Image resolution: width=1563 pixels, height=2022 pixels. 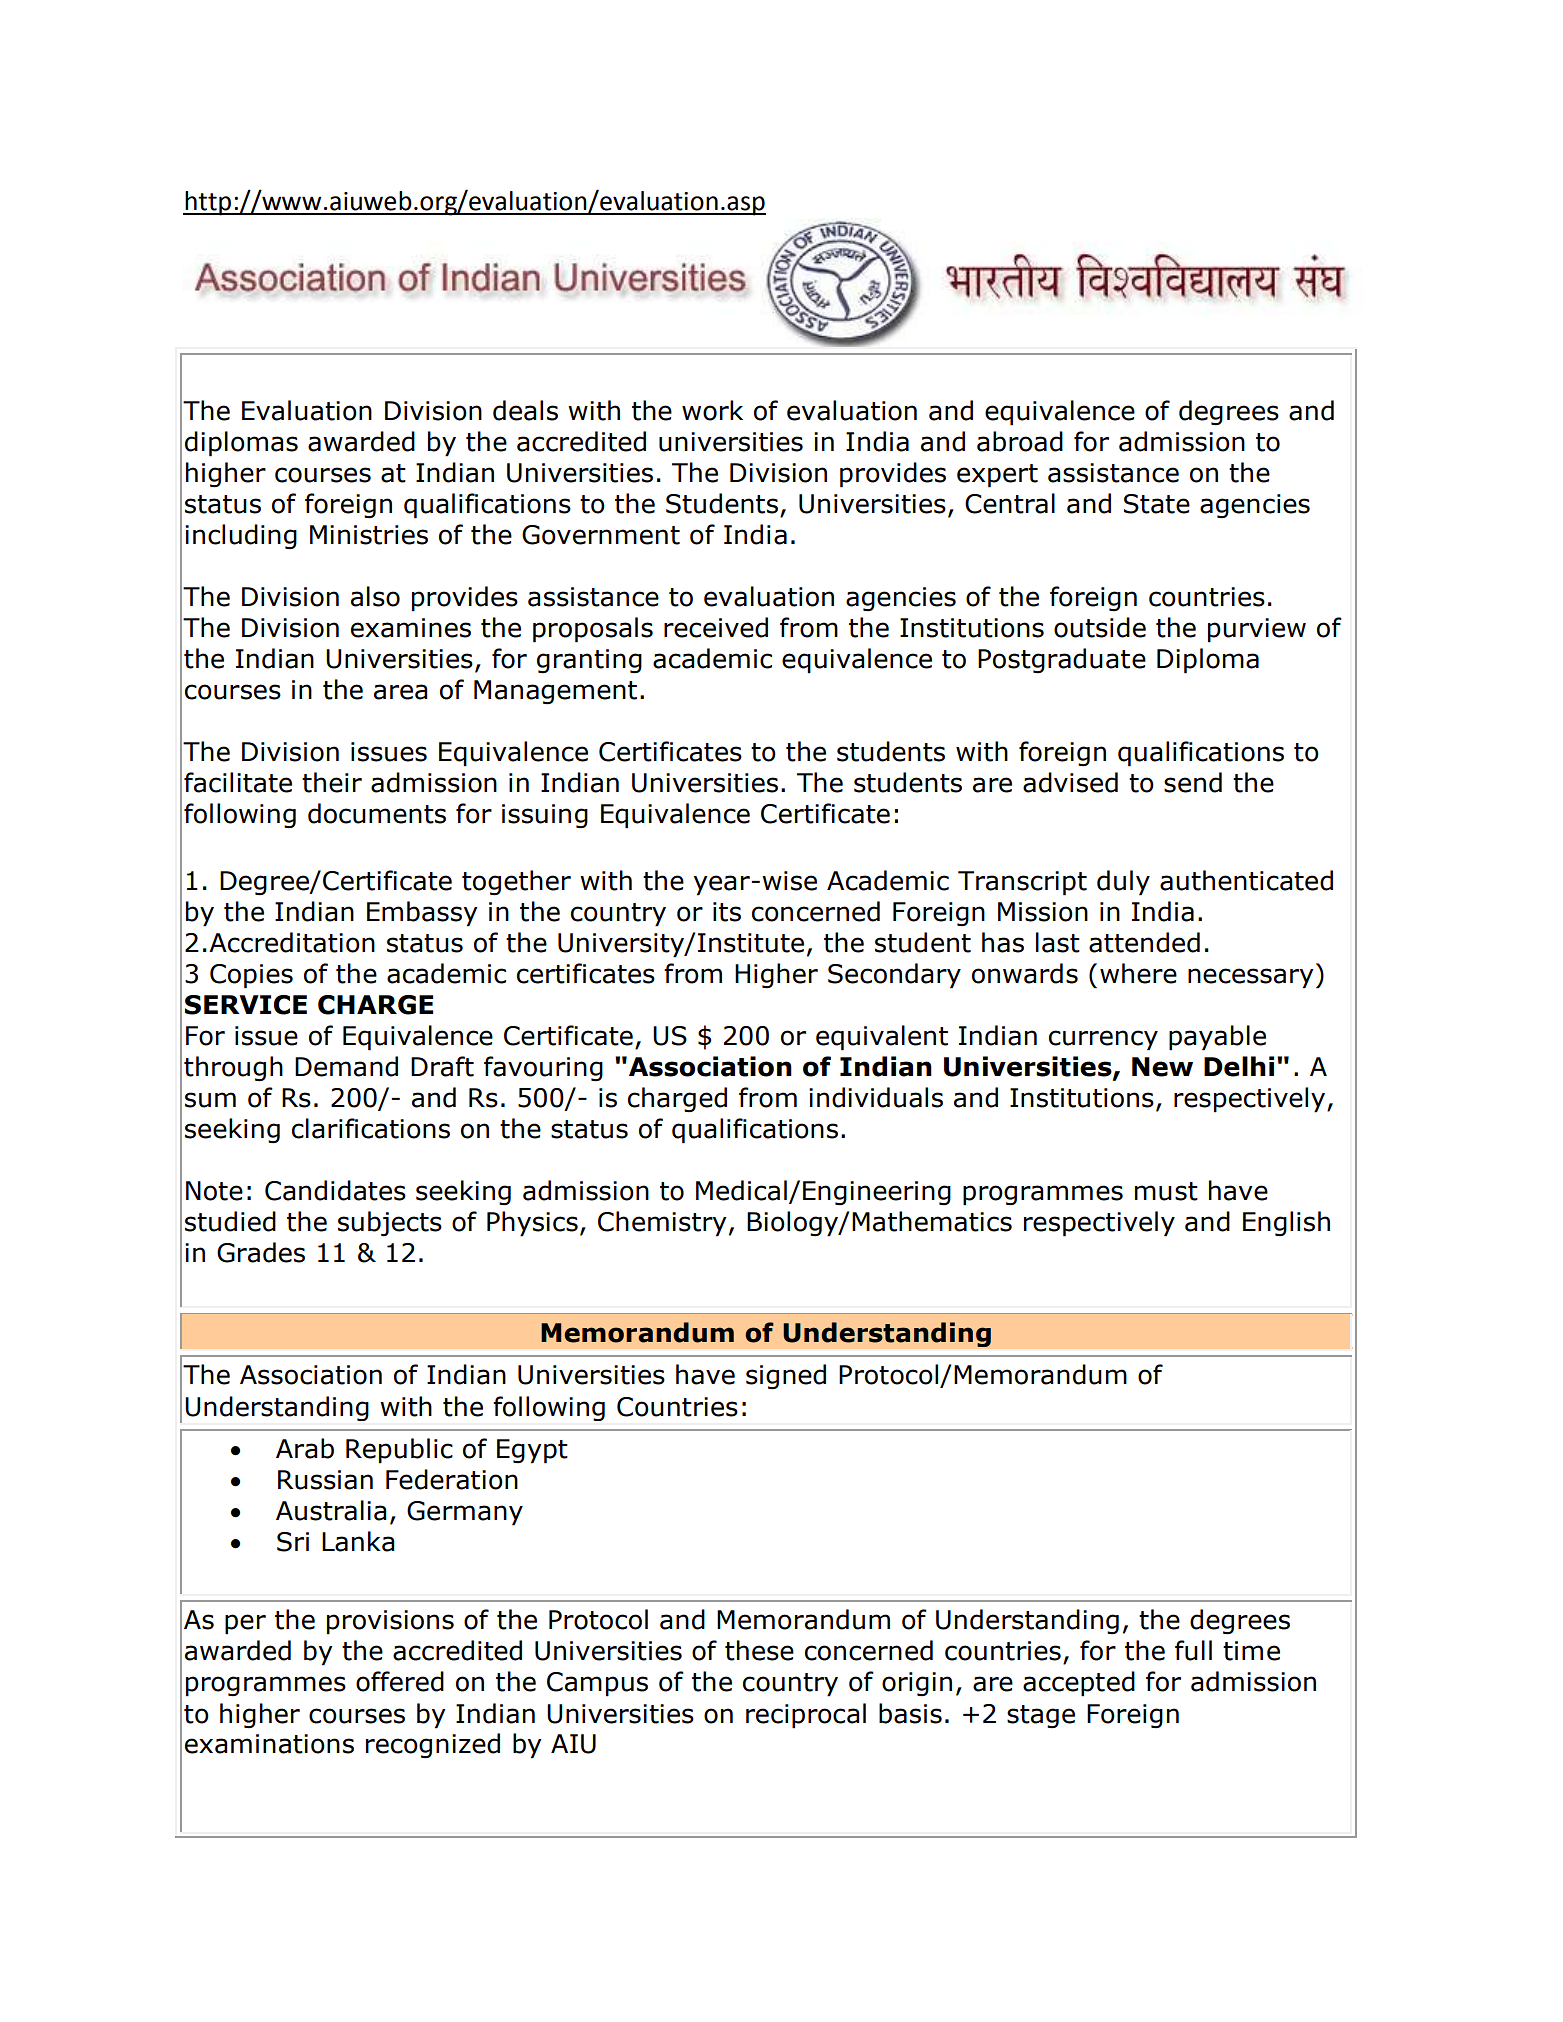 I want to click on duly, so click(x=1123, y=883).
